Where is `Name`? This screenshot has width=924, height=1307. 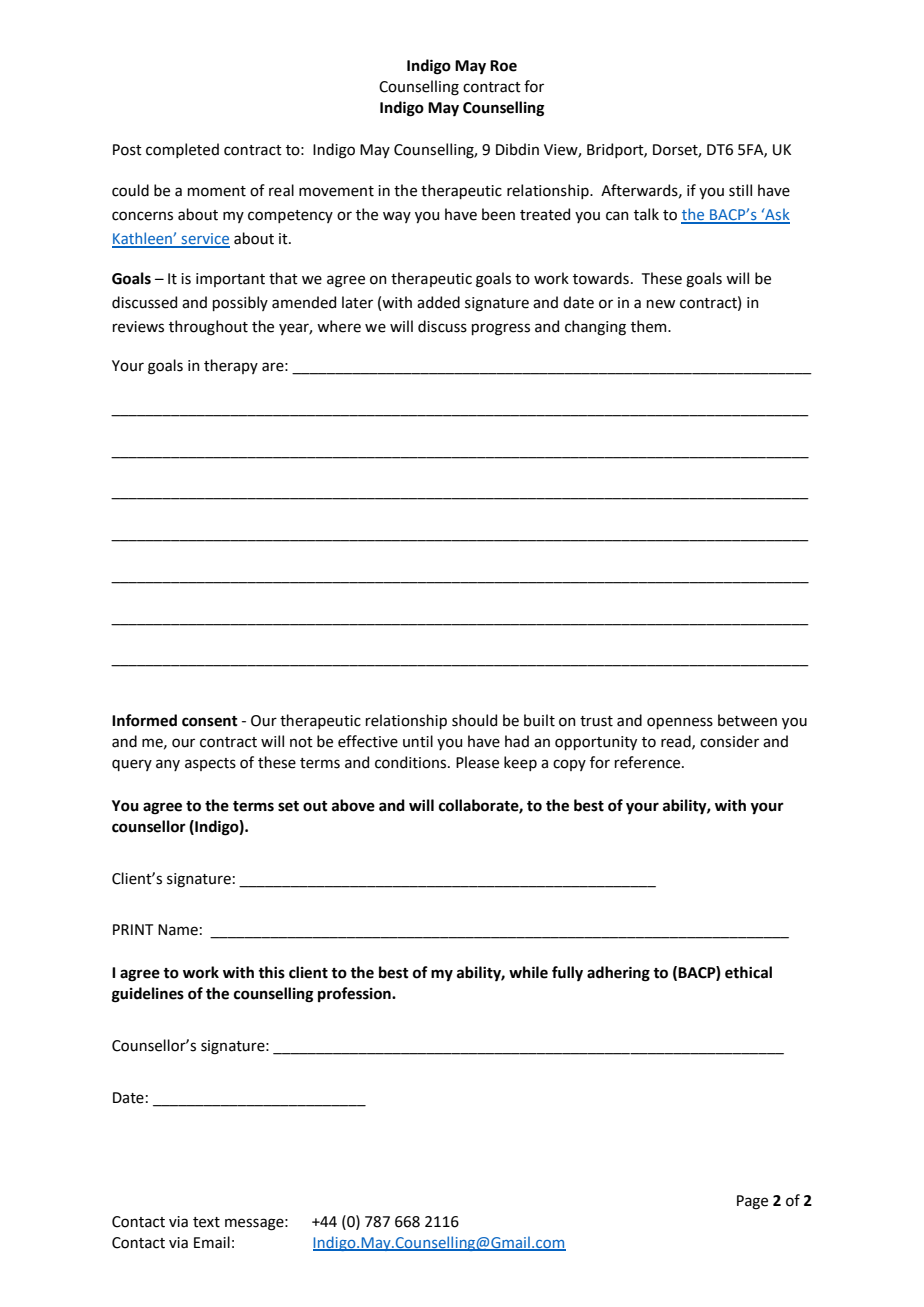
Name is located at coordinates (178, 930).
